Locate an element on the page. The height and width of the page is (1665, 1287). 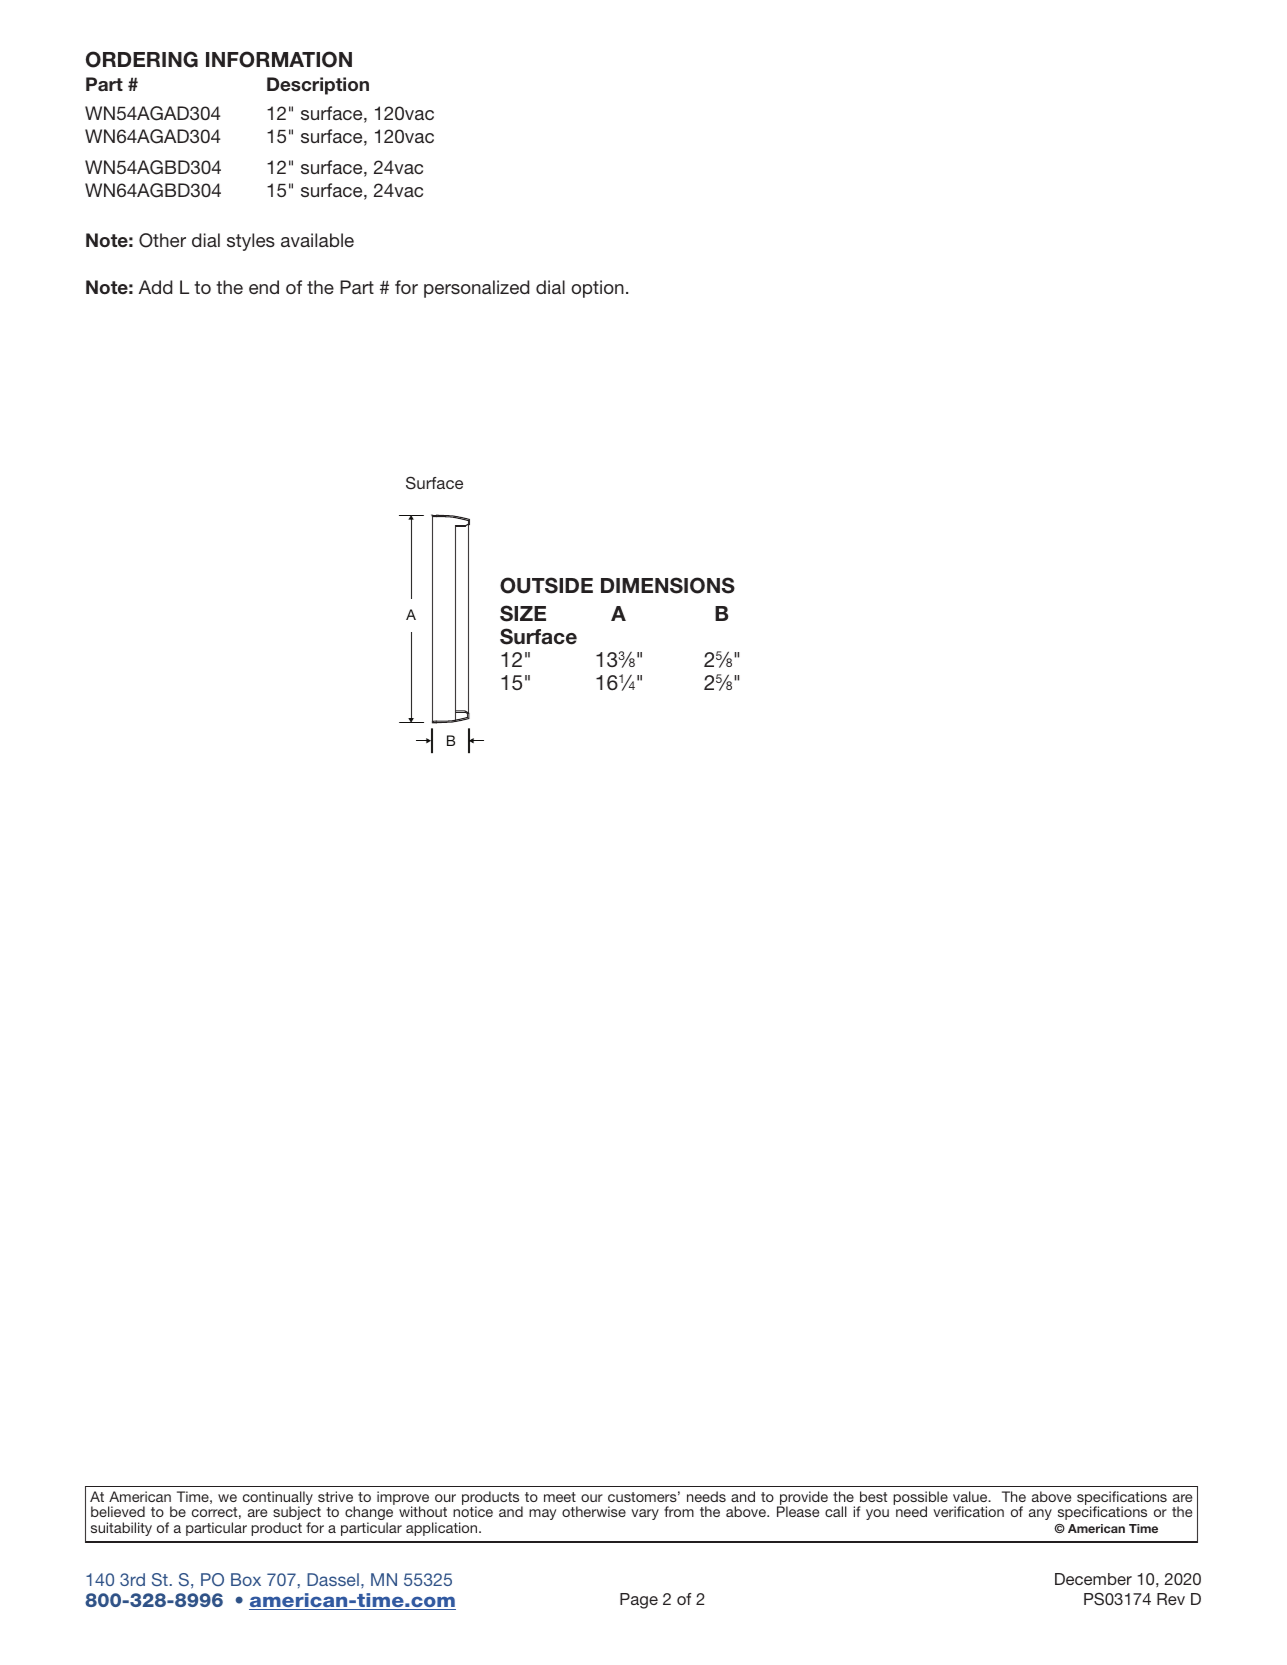
personalized is located at coordinates (476, 289).
